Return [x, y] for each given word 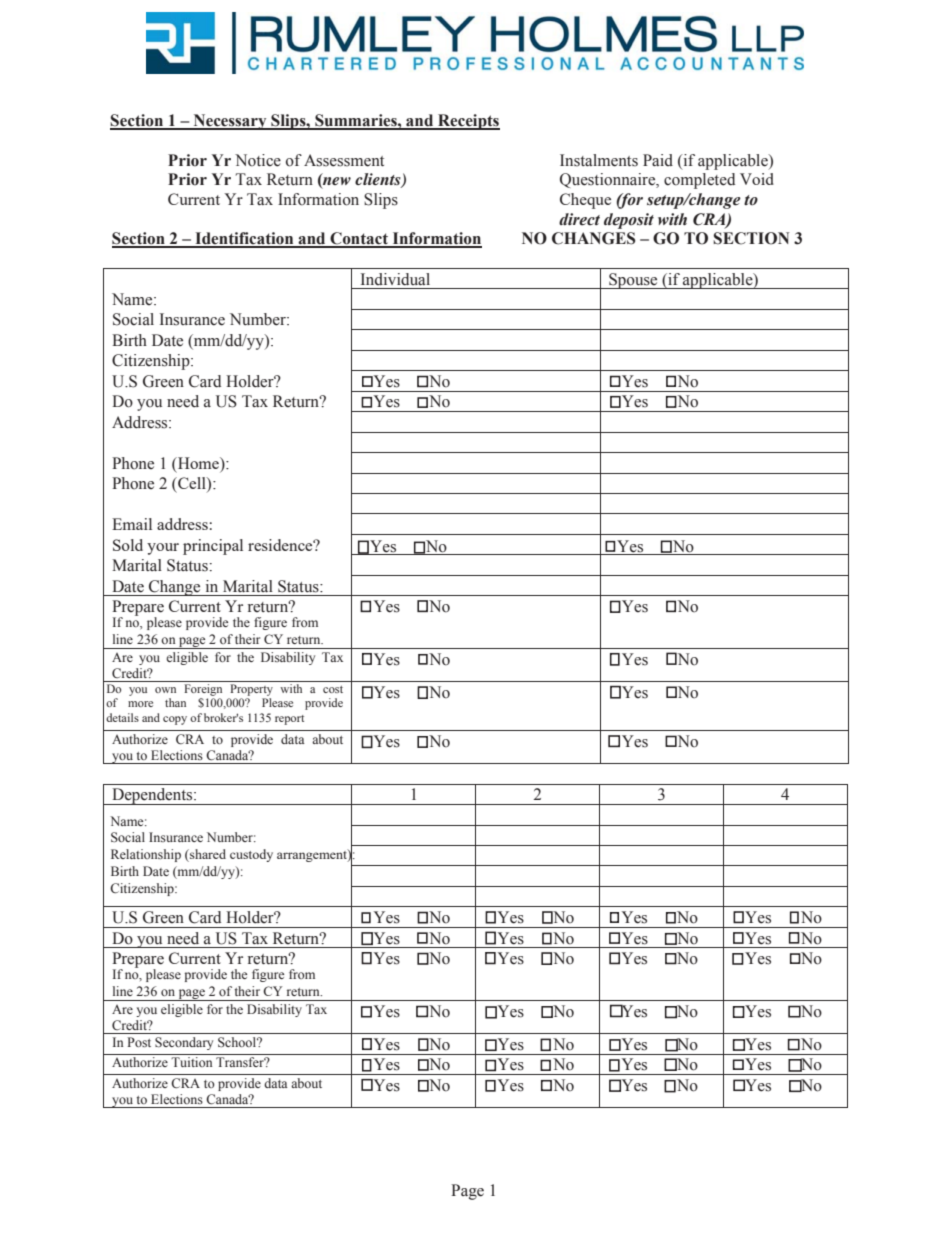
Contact [359, 239]
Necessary [230, 122]
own [165, 690]
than [175, 702]
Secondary [184, 1043]
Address [141, 422]
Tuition [191, 1062]
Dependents [152, 796]
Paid [658, 160]
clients [379, 180]
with [291, 688]
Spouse [633, 281]
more [140, 704]
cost [333, 689]
